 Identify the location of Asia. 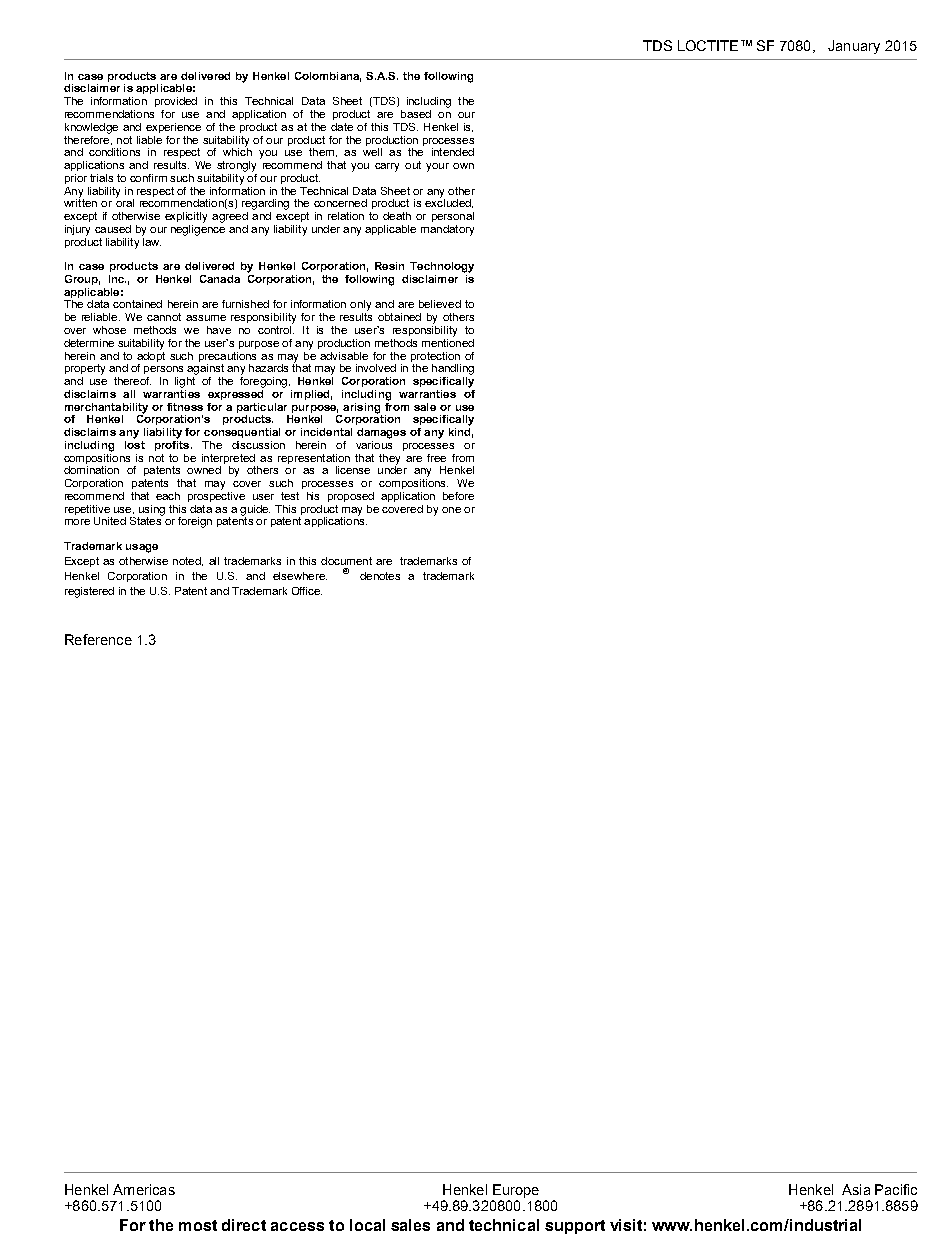
(856, 1189).
